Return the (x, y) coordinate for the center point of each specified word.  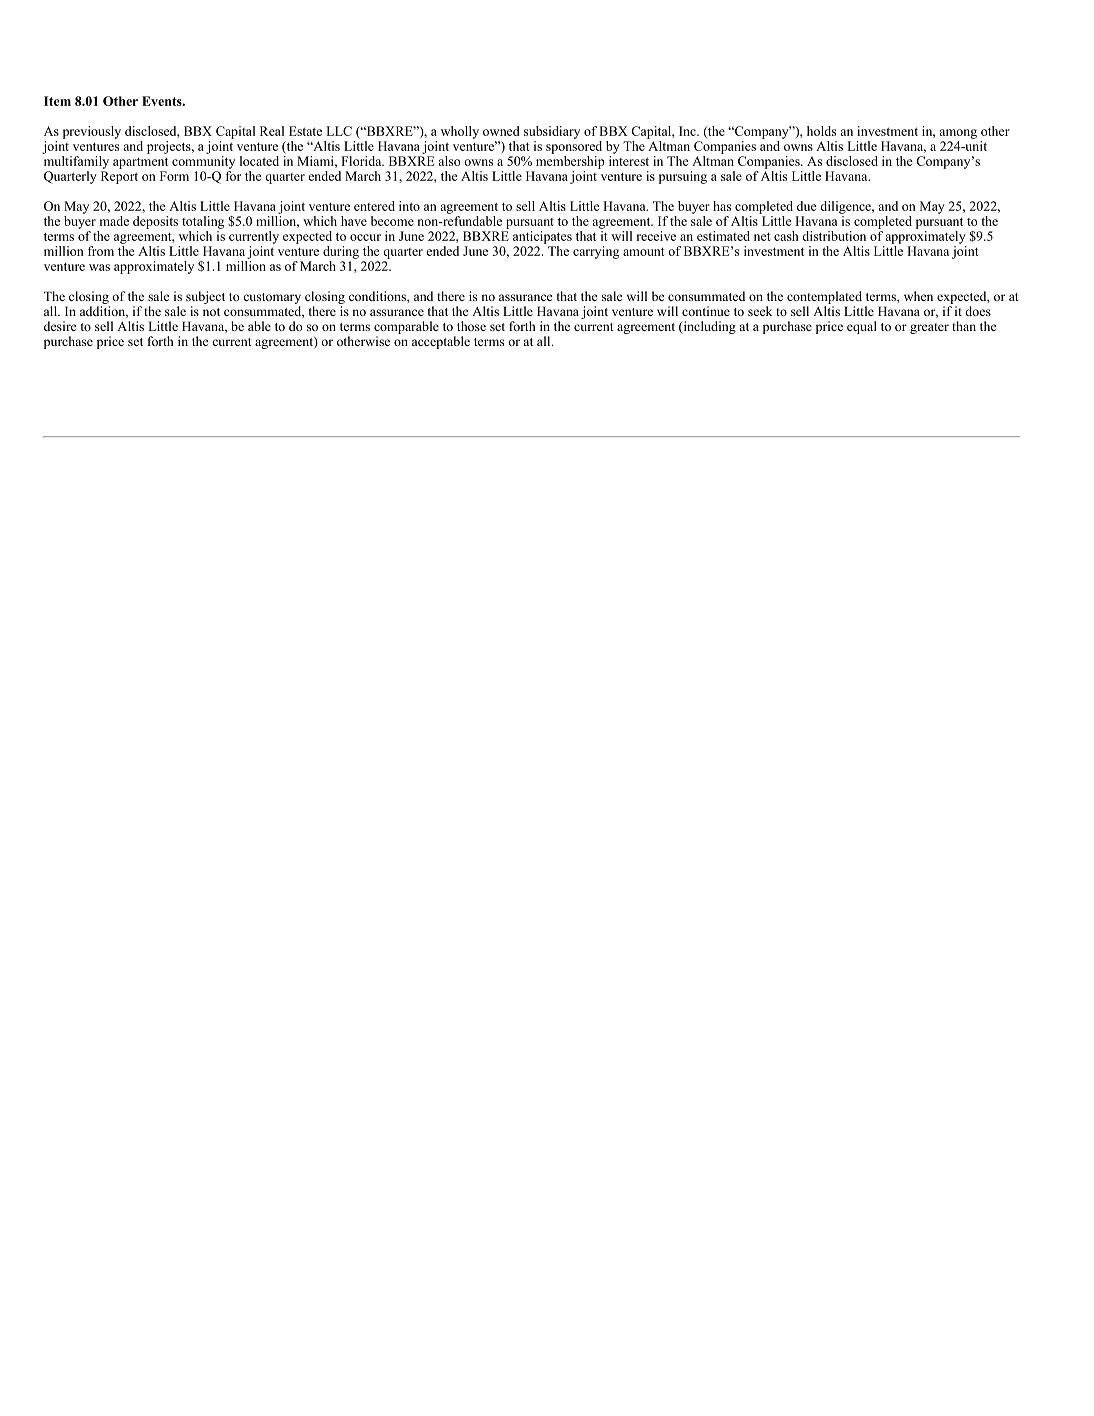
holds (821, 131)
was (99, 267)
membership (570, 161)
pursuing (683, 177)
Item (57, 101)
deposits (155, 222)
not (211, 312)
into (409, 206)
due (807, 206)
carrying (596, 252)
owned (501, 131)
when (918, 296)
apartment (140, 163)
